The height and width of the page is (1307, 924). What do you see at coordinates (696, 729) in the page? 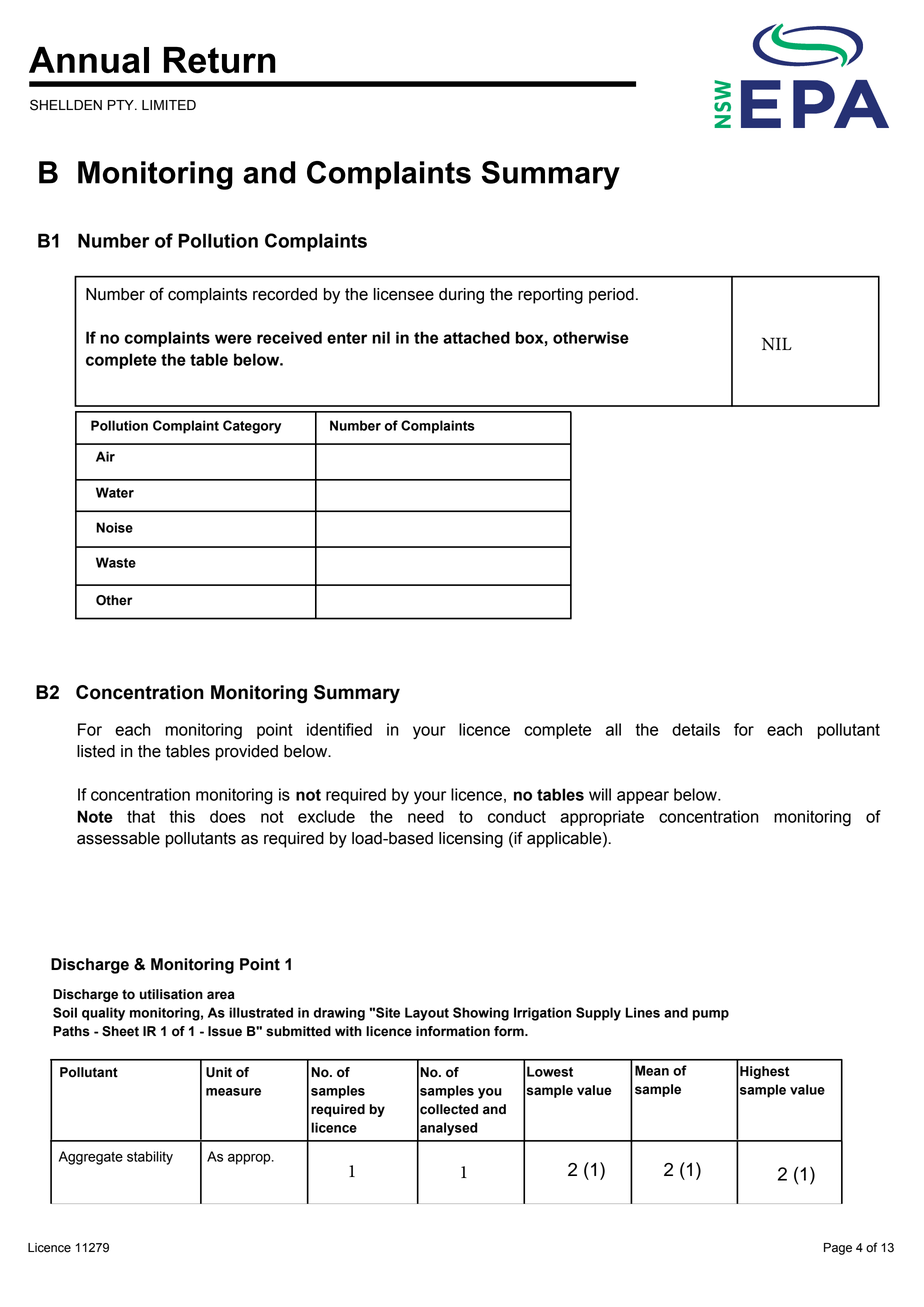
I see `details` at bounding box center [696, 729].
